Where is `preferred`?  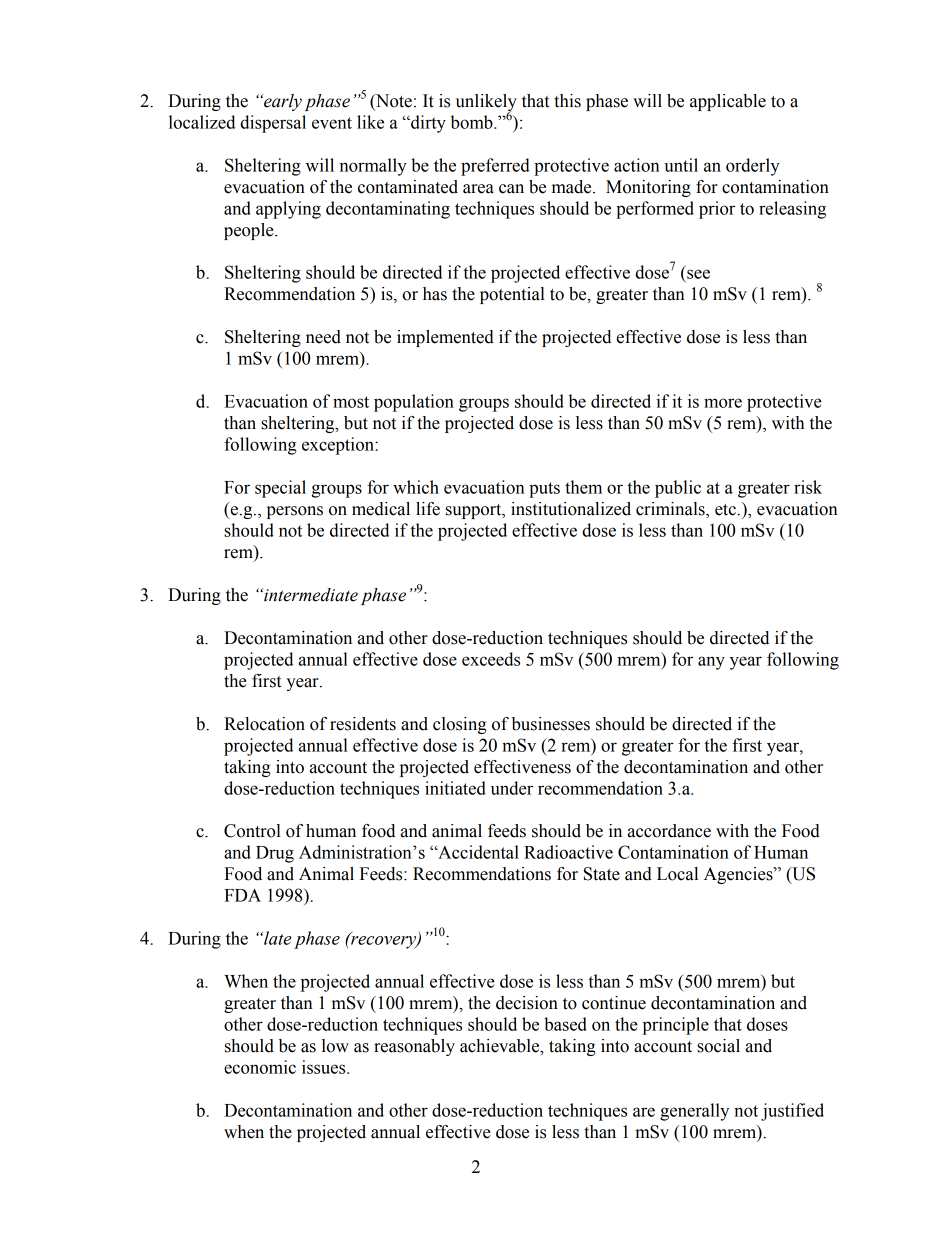 preferred is located at coordinates (495, 167).
